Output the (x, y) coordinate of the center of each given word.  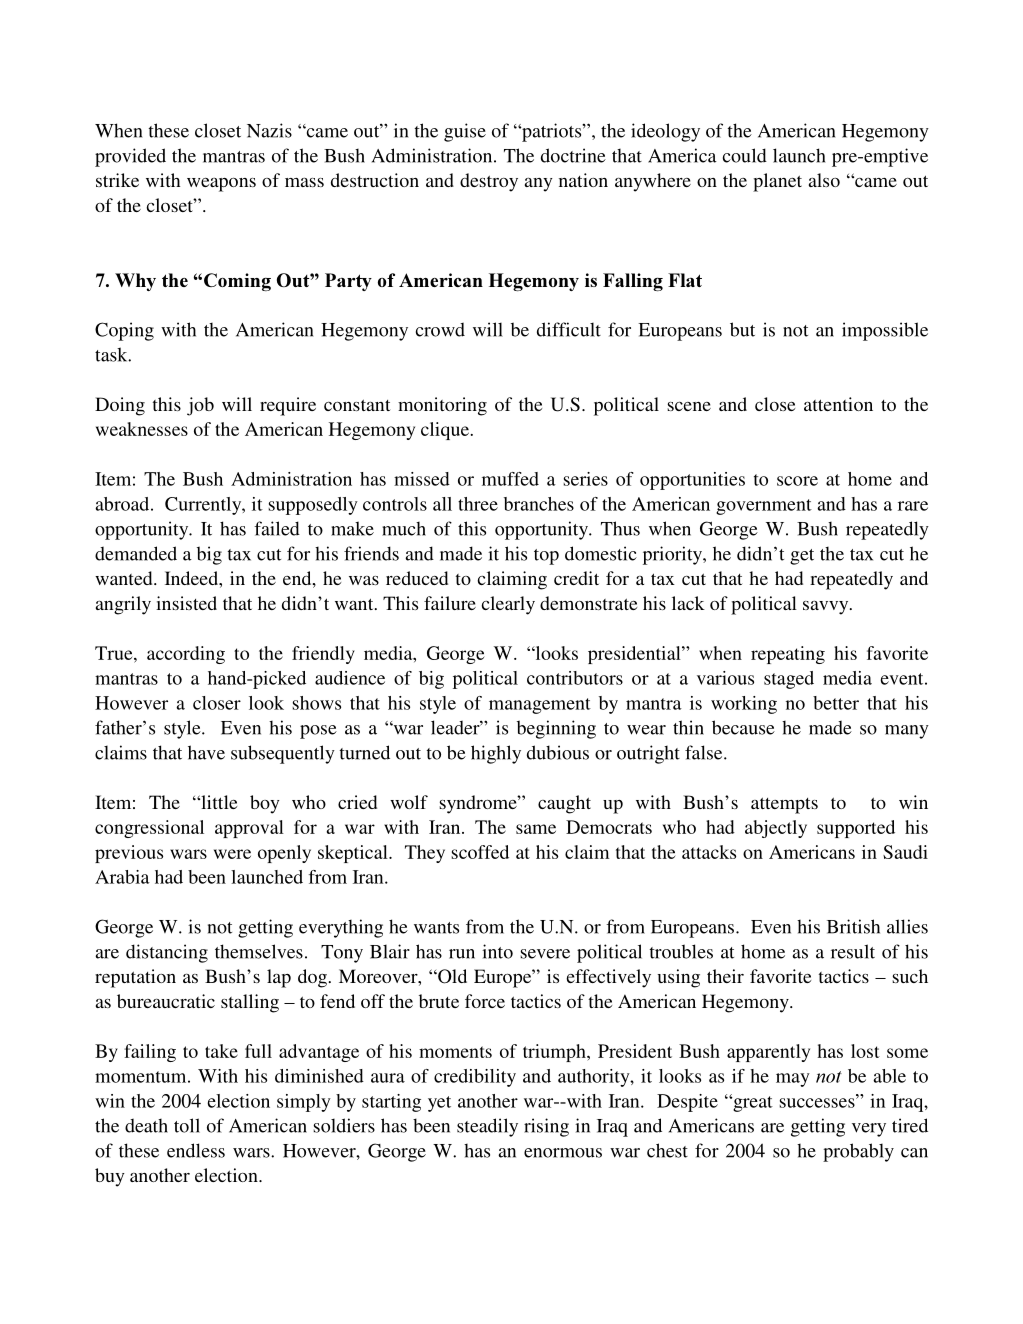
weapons (221, 185)
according (186, 655)
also (824, 180)
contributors (575, 678)
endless (196, 1150)
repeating (788, 655)
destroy (489, 182)
